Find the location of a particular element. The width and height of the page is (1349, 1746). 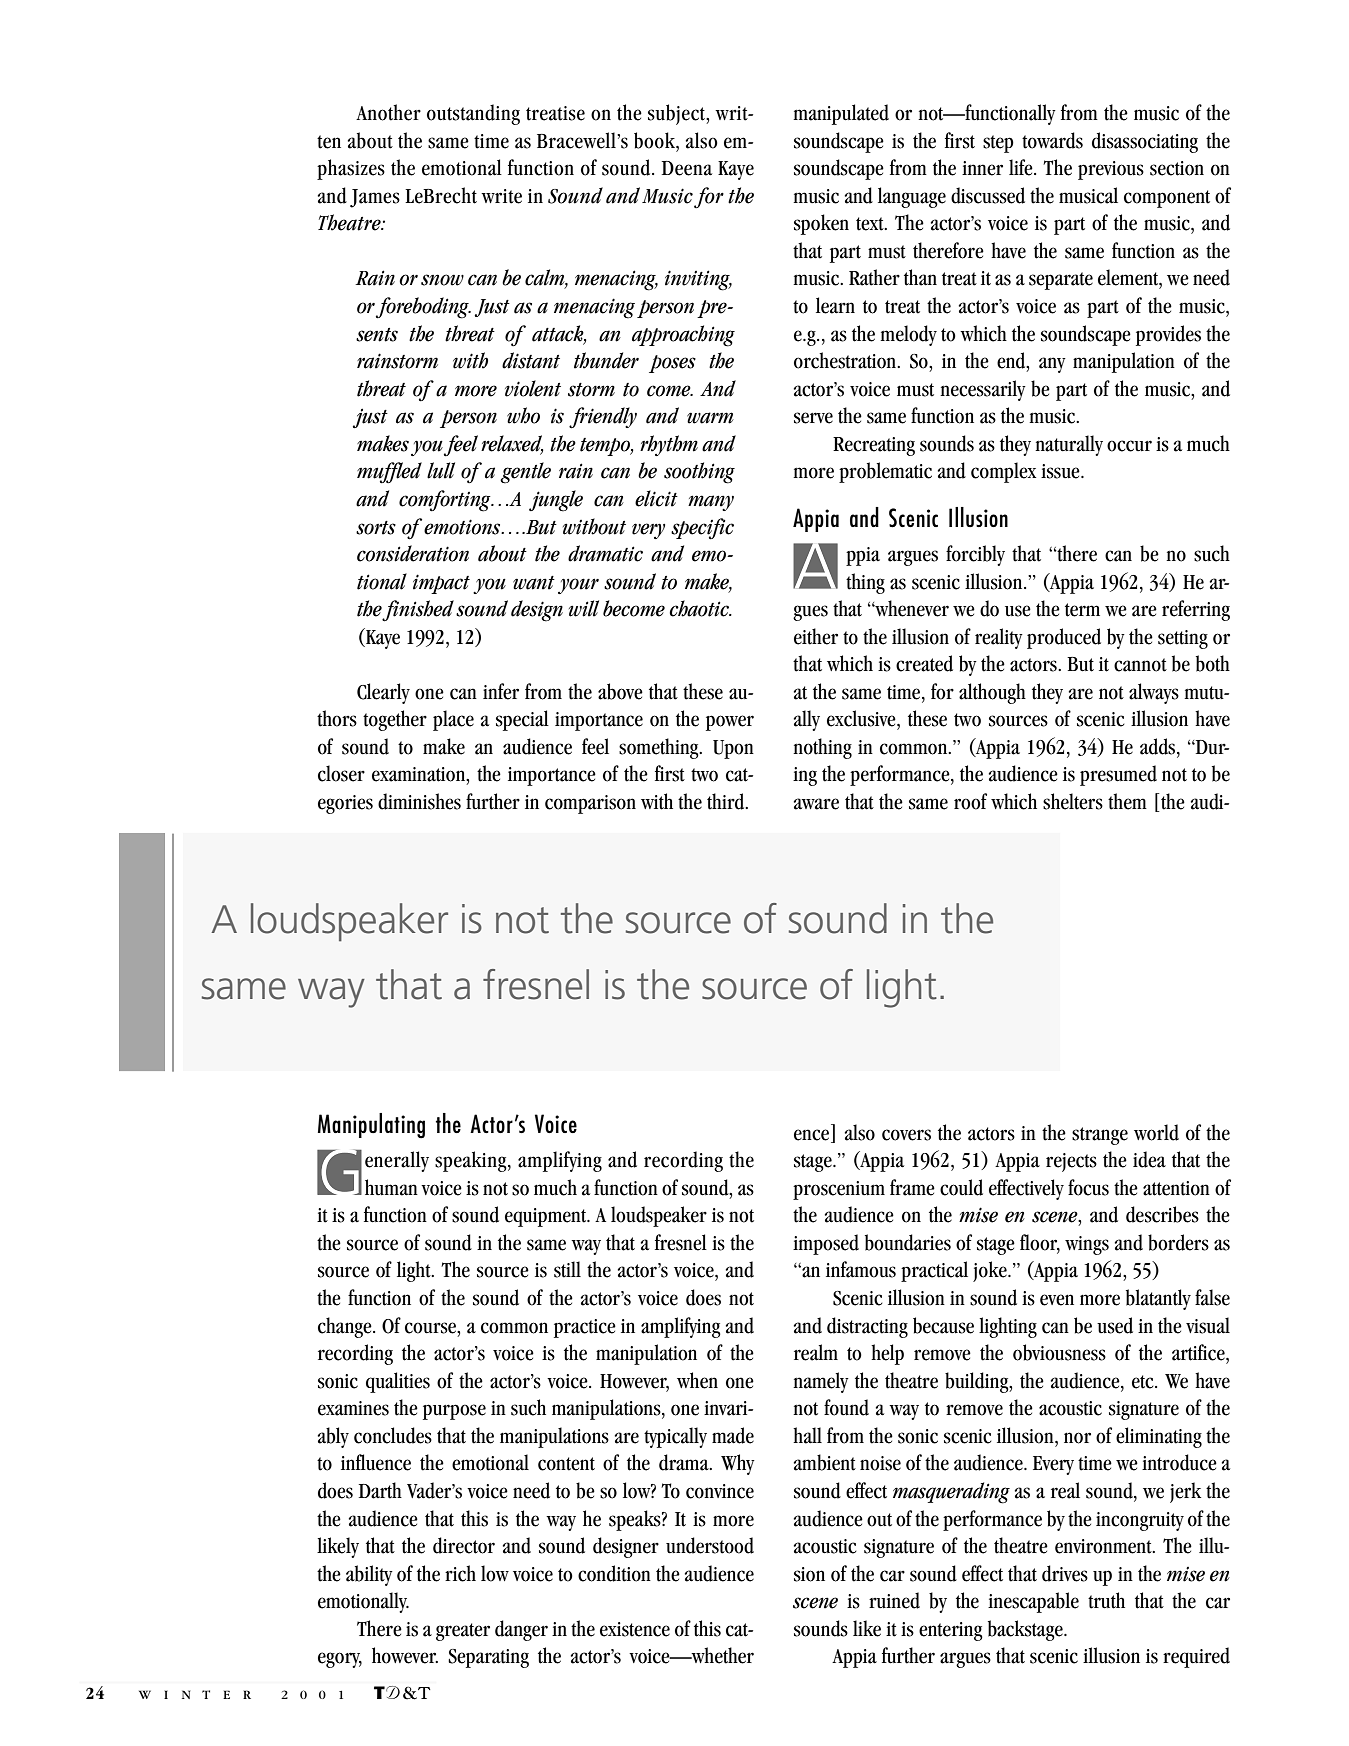

them is located at coordinates (1127, 801).
